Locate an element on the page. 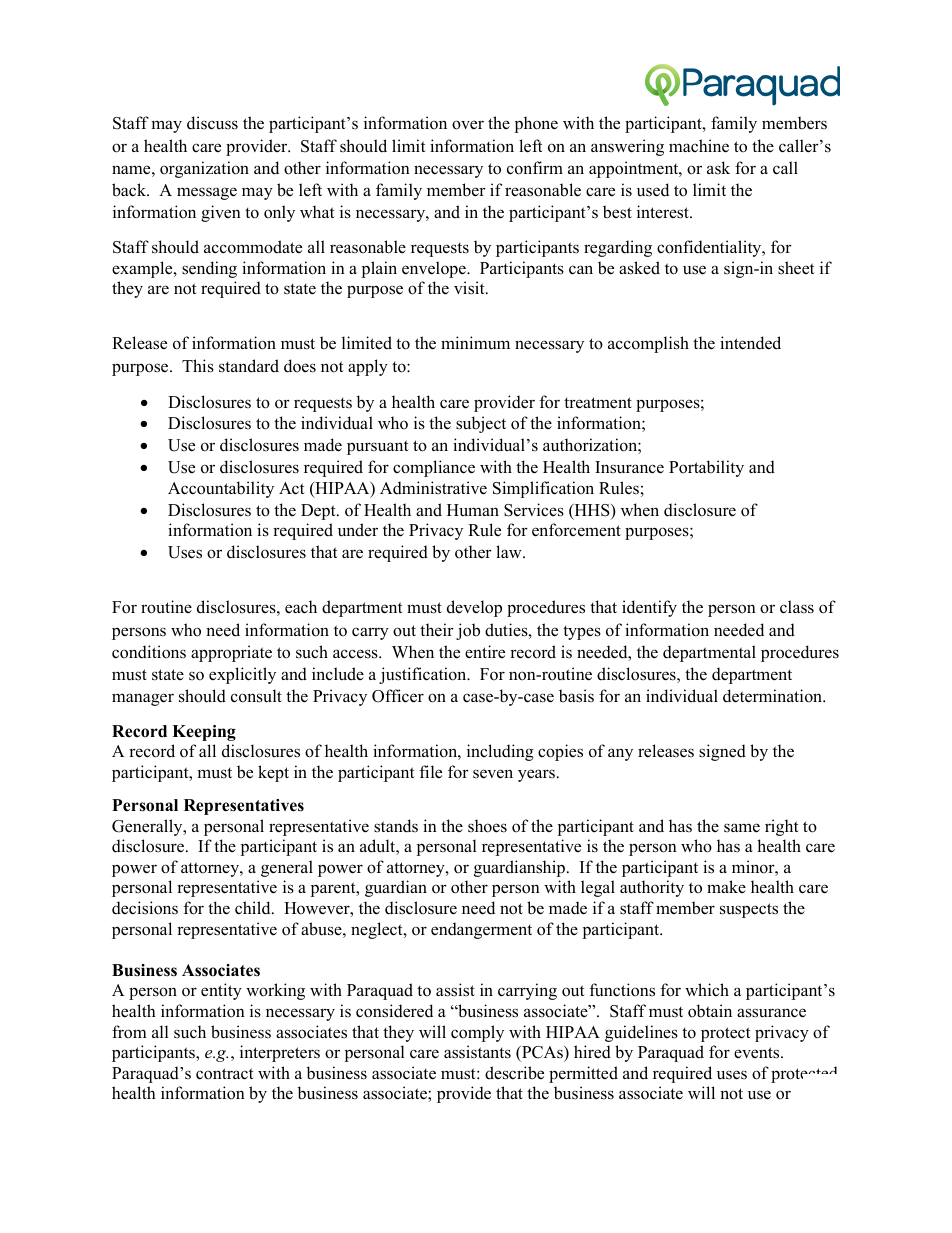  organization is located at coordinates (204, 169).
